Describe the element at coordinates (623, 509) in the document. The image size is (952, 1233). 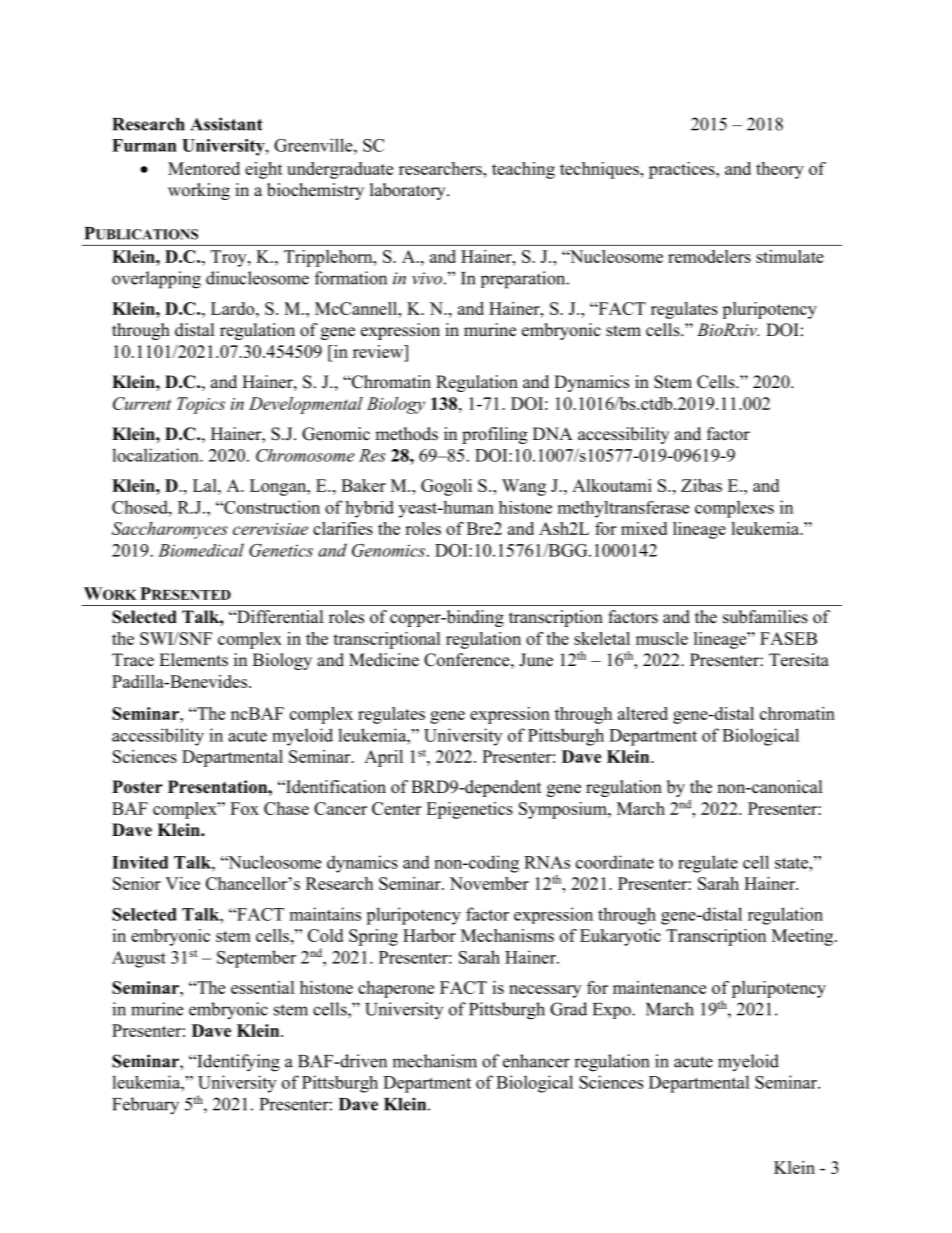
I see `methyltransferase` at that location.
